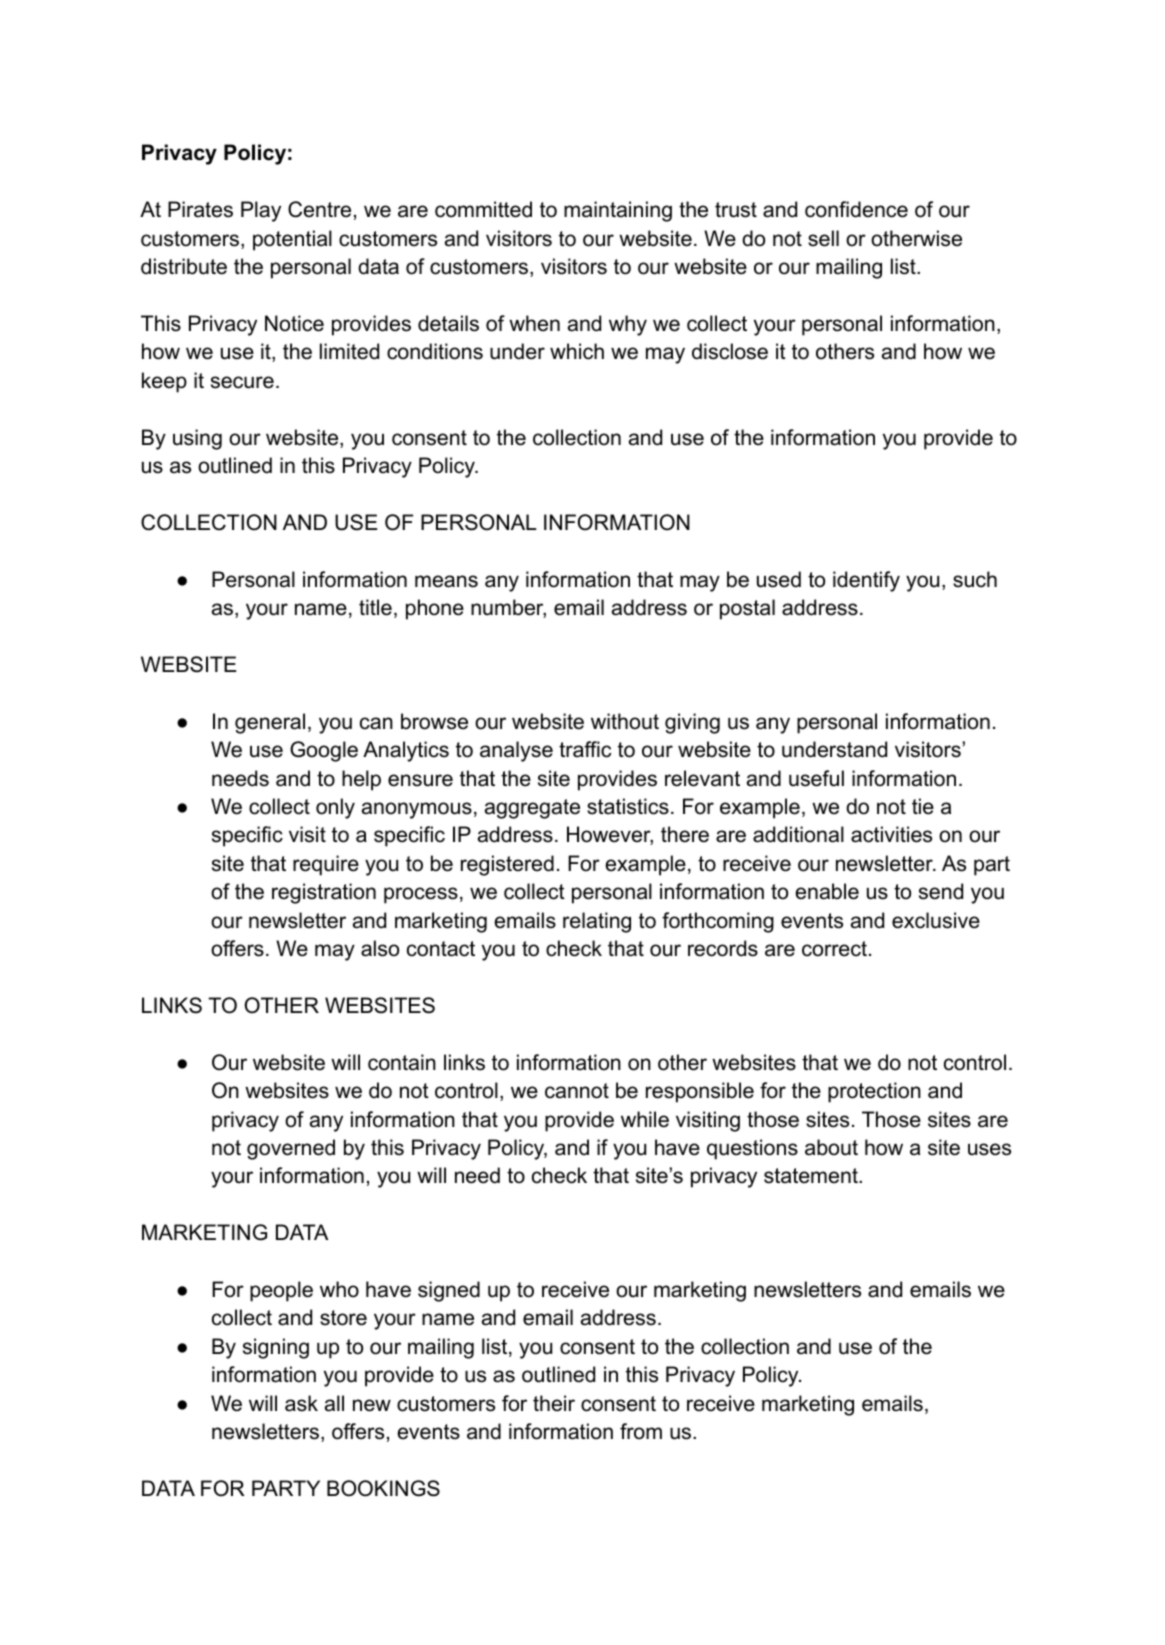 Image resolution: width=1165 pixels, height=1645 pixels. I want to click on maintaining, so click(618, 211).
